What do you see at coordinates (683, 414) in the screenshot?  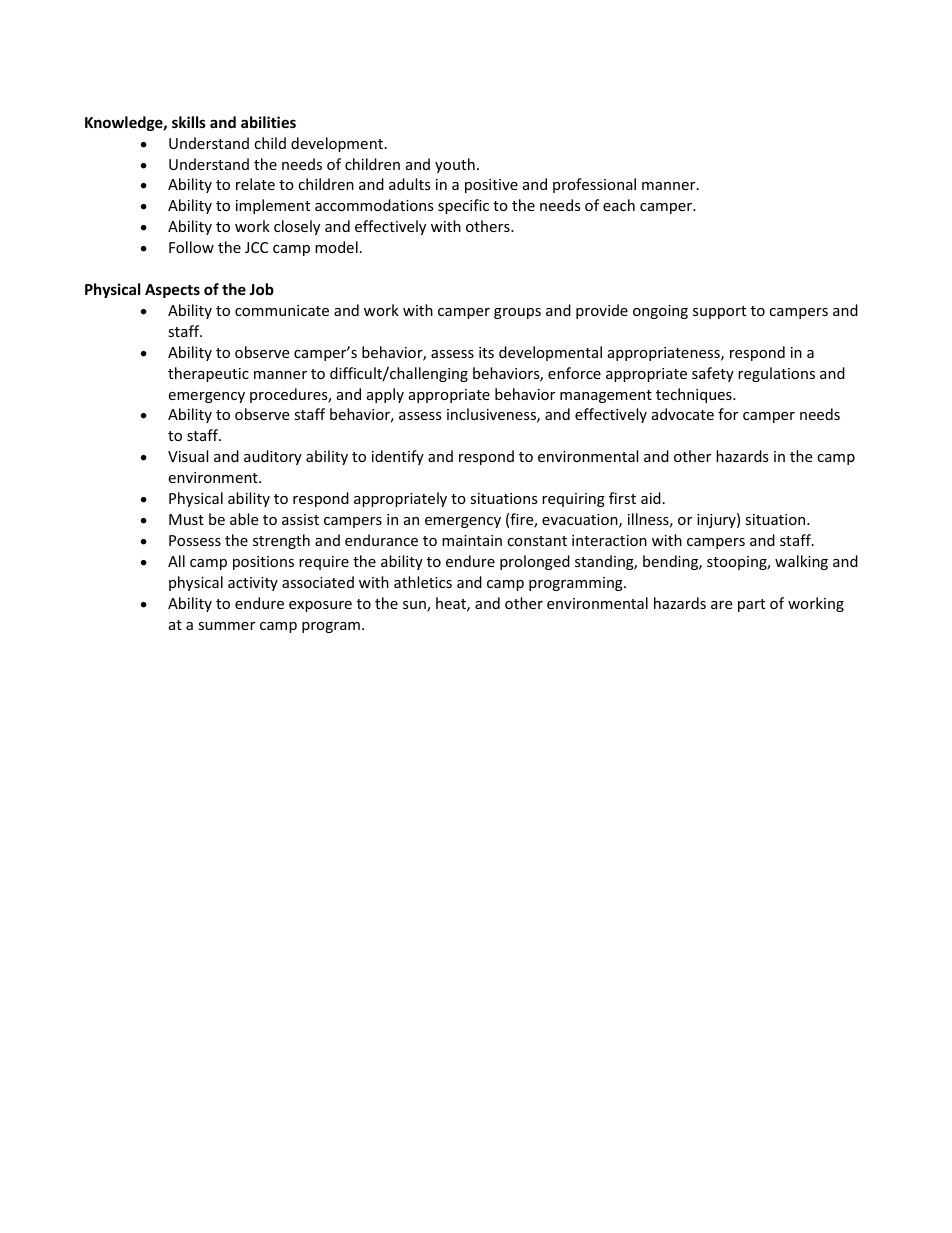 I see `advocate` at bounding box center [683, 414].
